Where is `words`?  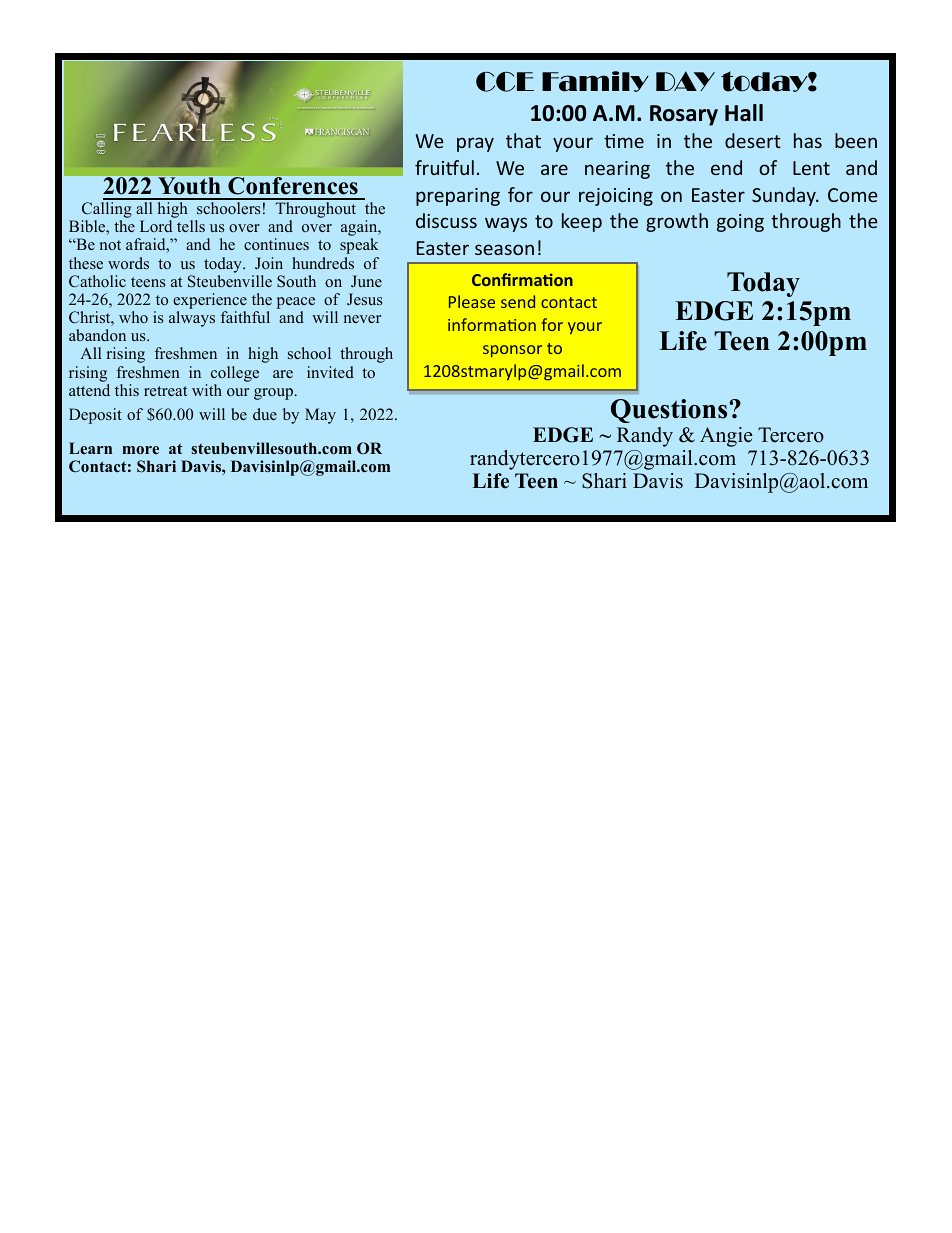
words is located at coordinates (128, 263).
